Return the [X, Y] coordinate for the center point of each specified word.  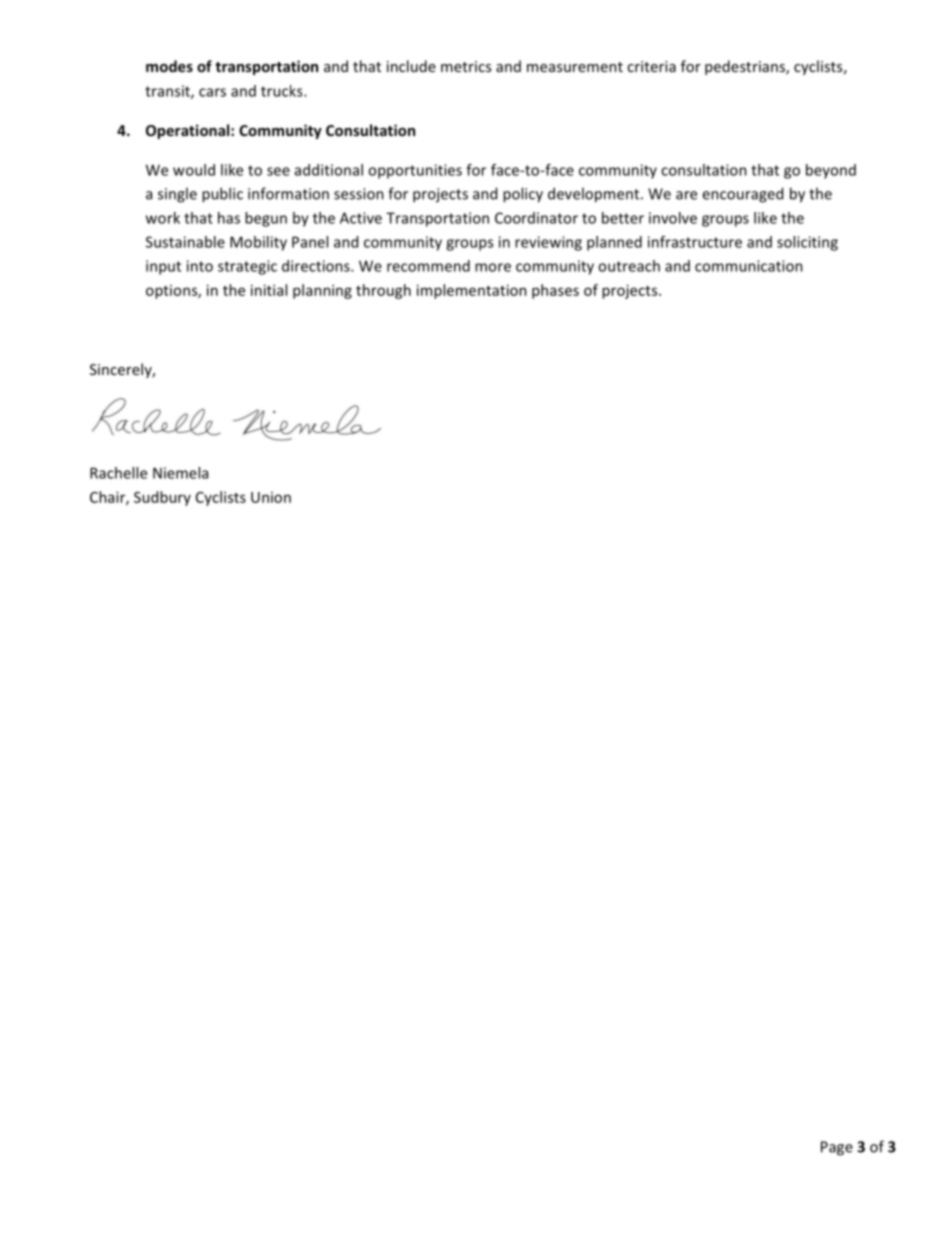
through [383, 291]
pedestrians [746, 67]
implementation [472, 291]
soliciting [807, 243]
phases [555, 291]
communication [749, 266]
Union [271, 497]
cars [212, 92]
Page [837, 1148]
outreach [629, 266]
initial [269, 290]
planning [322, 291]
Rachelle [118, 473]
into [200, 266]
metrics [466, 66]
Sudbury [162, 498]
